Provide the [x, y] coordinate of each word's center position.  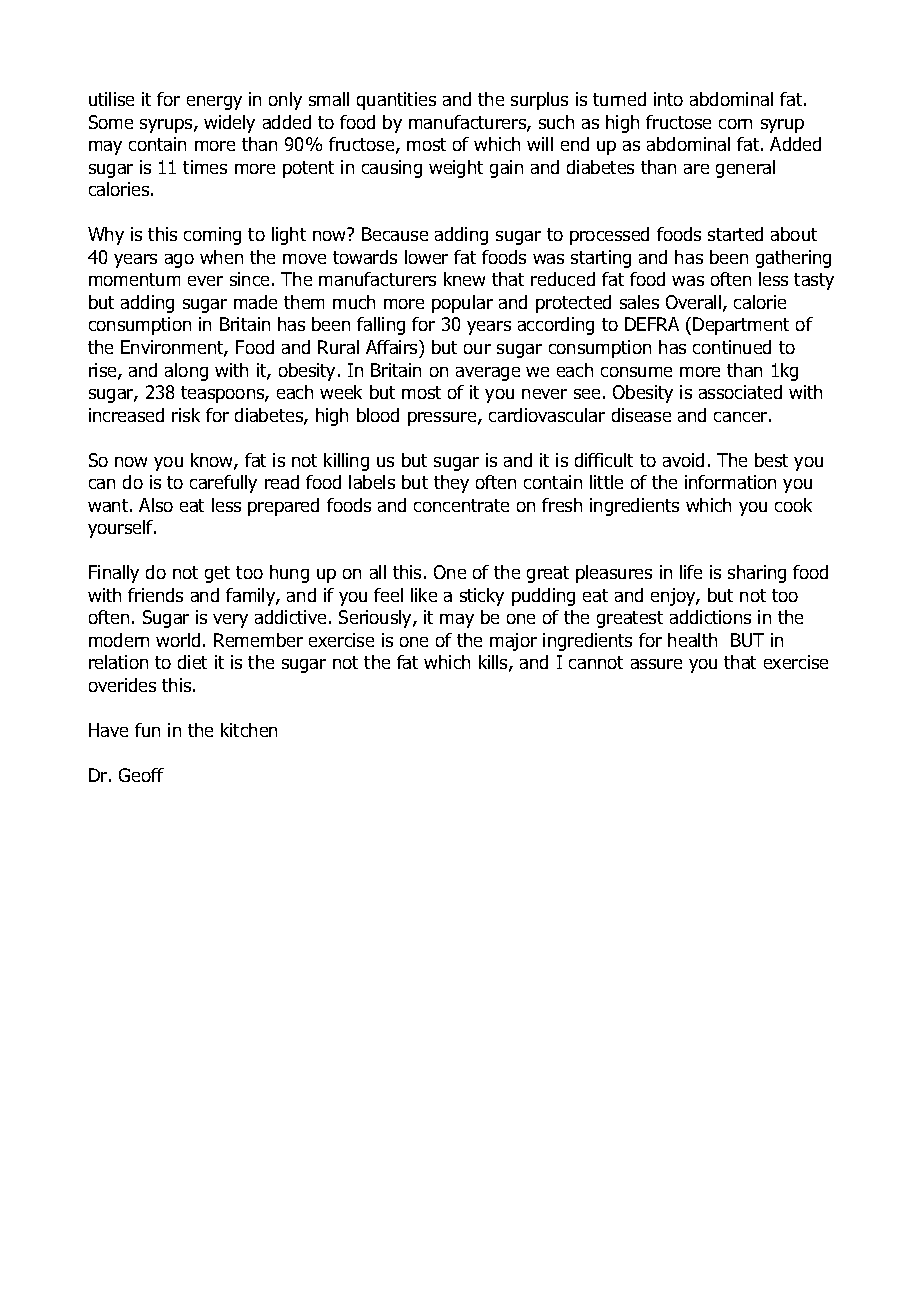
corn [735, 124]
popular [462, 304]
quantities [396, 101]
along [186, 372]
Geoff [141, 775]
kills [494, 663]
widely [229, 124]
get [217, 574]
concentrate [461, 505]
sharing [757, 574]
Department [741, 326]
